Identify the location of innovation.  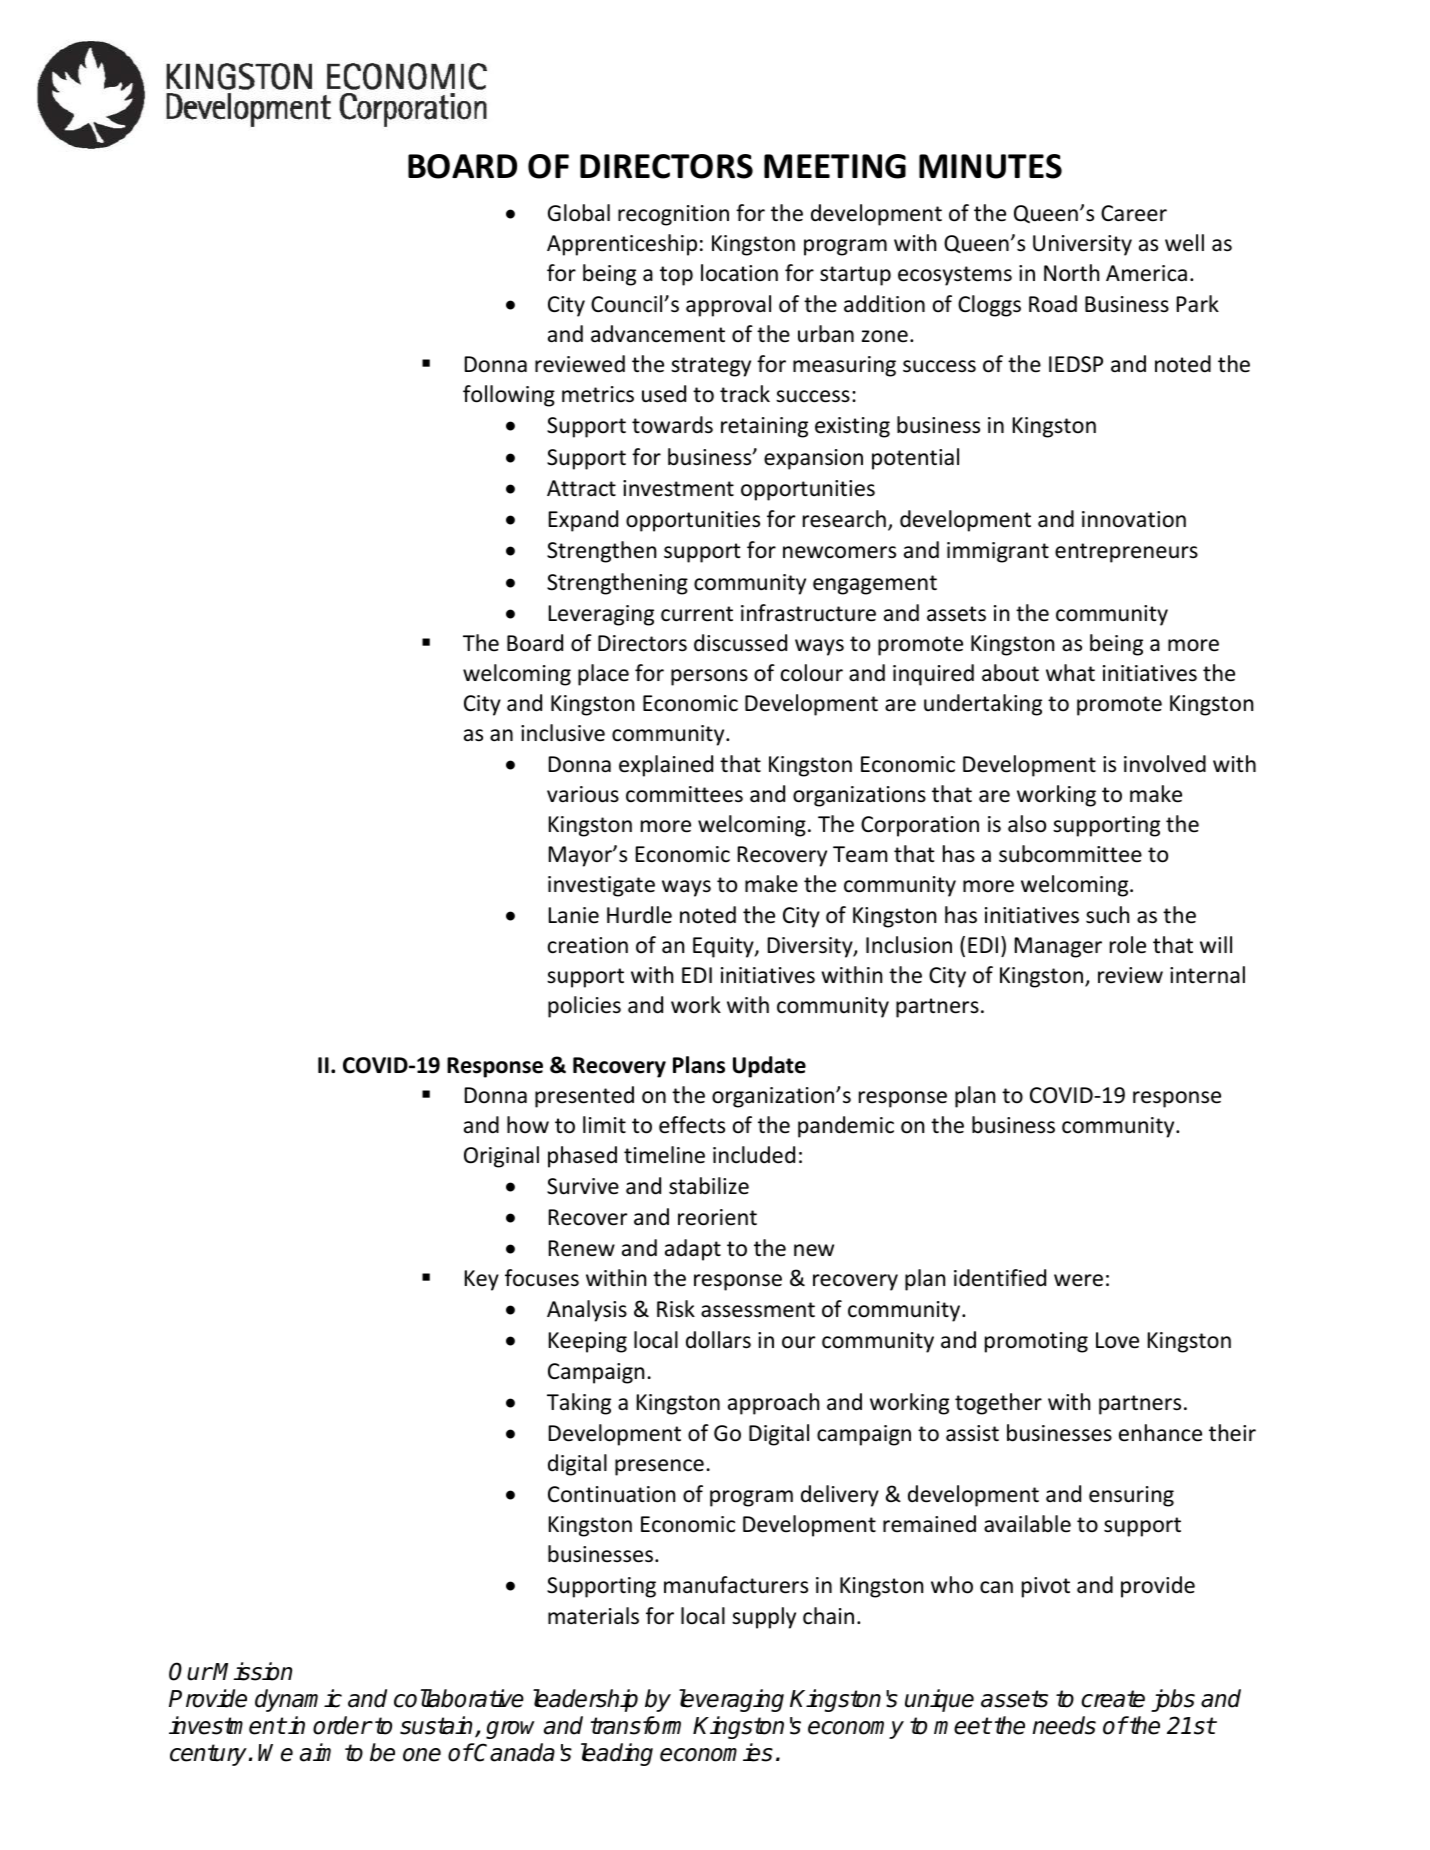
(1134, 519).
